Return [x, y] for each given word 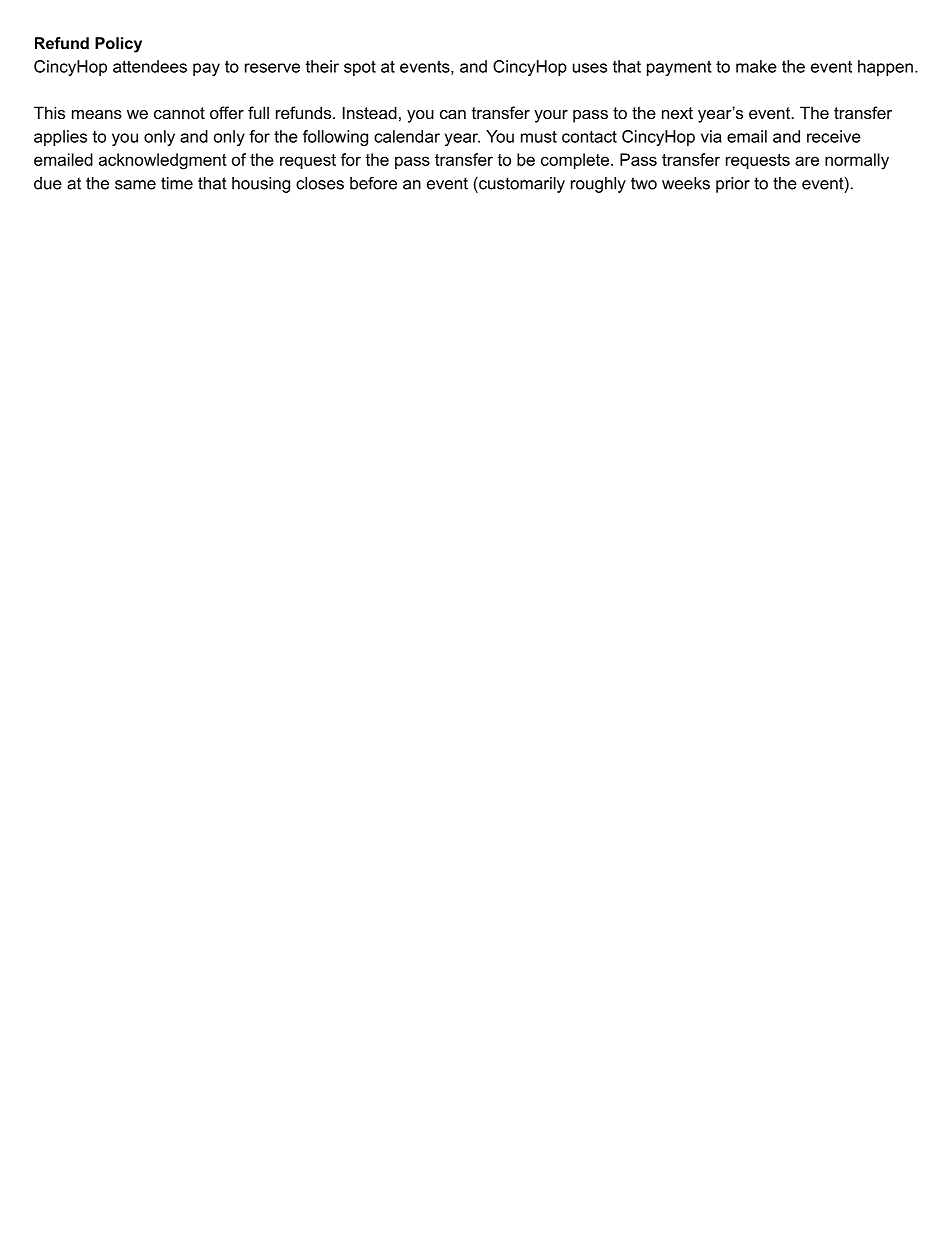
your [551, 116]
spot [360, 68]
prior [733, 185]
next [677, 113]
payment [679, 68]
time [177, 183]
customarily [521, 185]
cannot [179, 113]
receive [834, 136]
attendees [150, 66]
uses [590, 68]
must [539, 136]
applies [60, 138]
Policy [118, 45]
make [756, 66]
